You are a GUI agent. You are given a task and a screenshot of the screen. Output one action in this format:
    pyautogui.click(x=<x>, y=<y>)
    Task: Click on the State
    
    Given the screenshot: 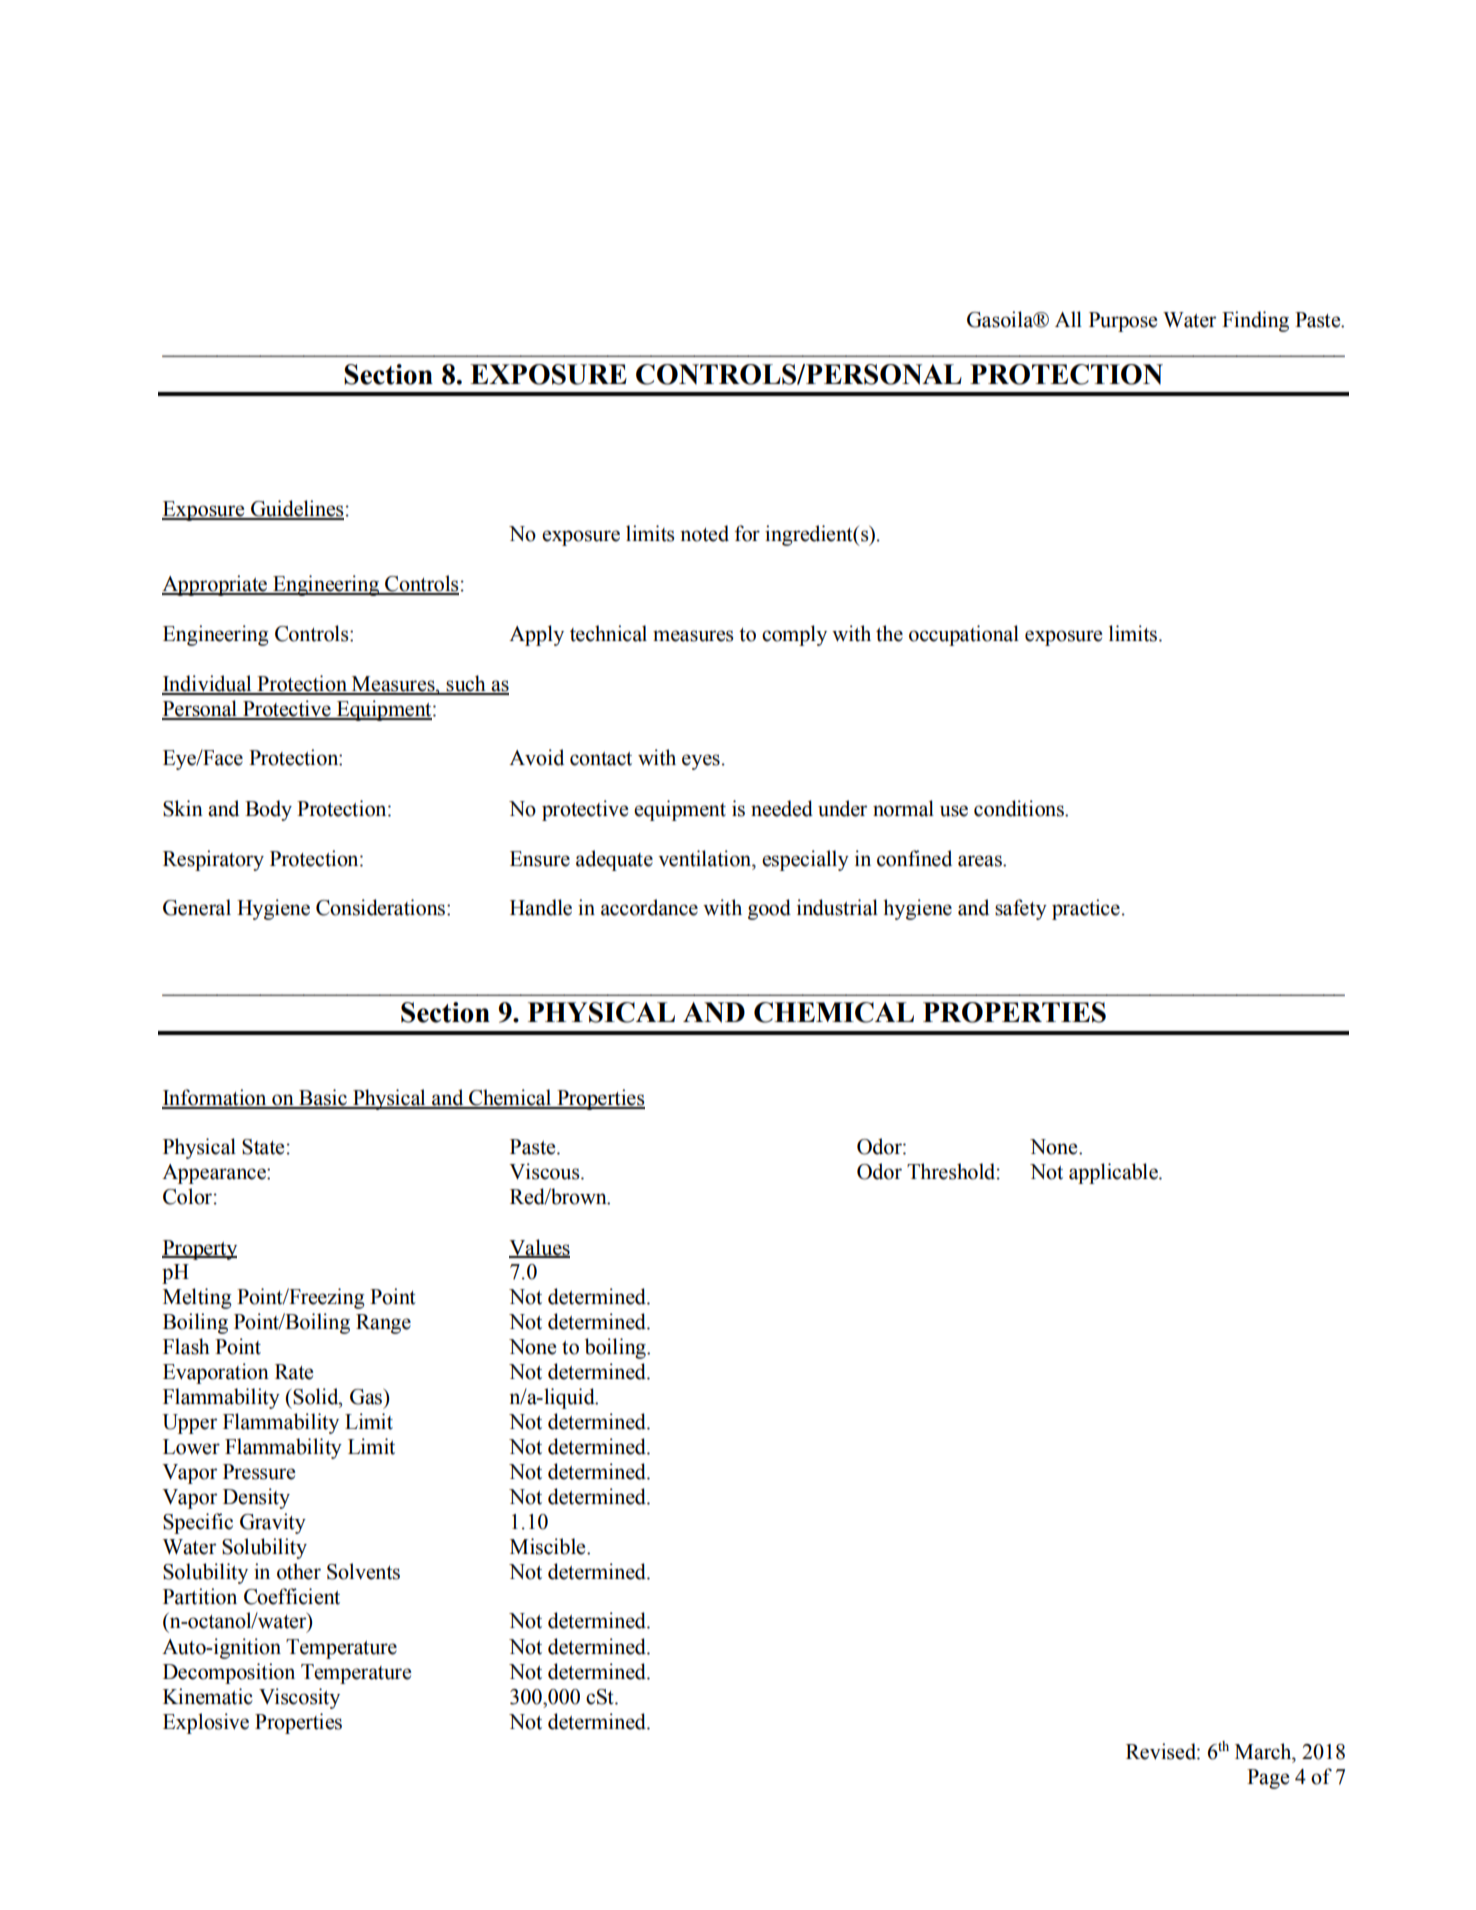 What is the action you would take?
    pyautogui.click(x=263, y=1147)
